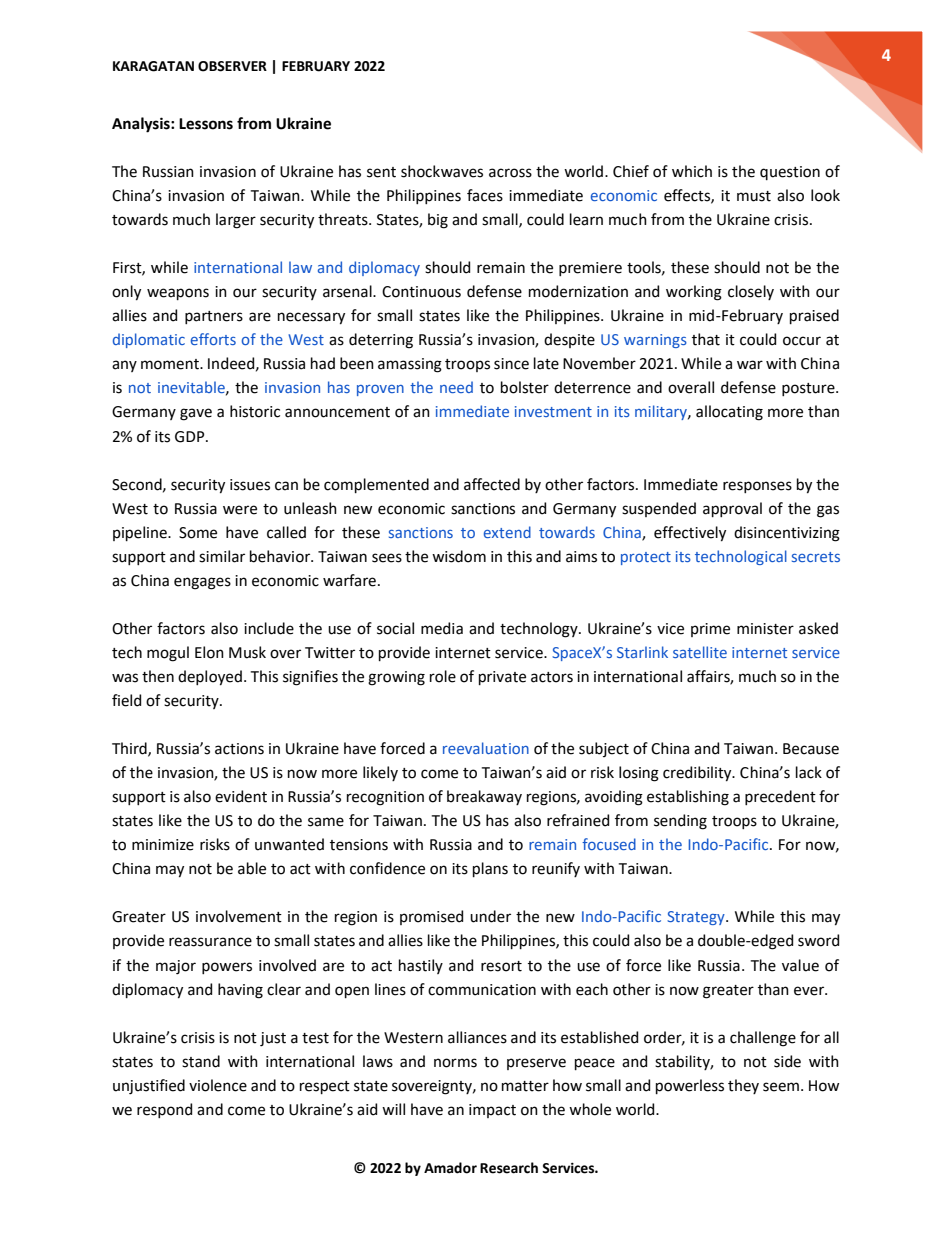 Image resolution: width=952 pixels, height=1233 pixels. Describe the element at coordinates (206, 124) in the screenshot. I see `Lessons` at that location.
